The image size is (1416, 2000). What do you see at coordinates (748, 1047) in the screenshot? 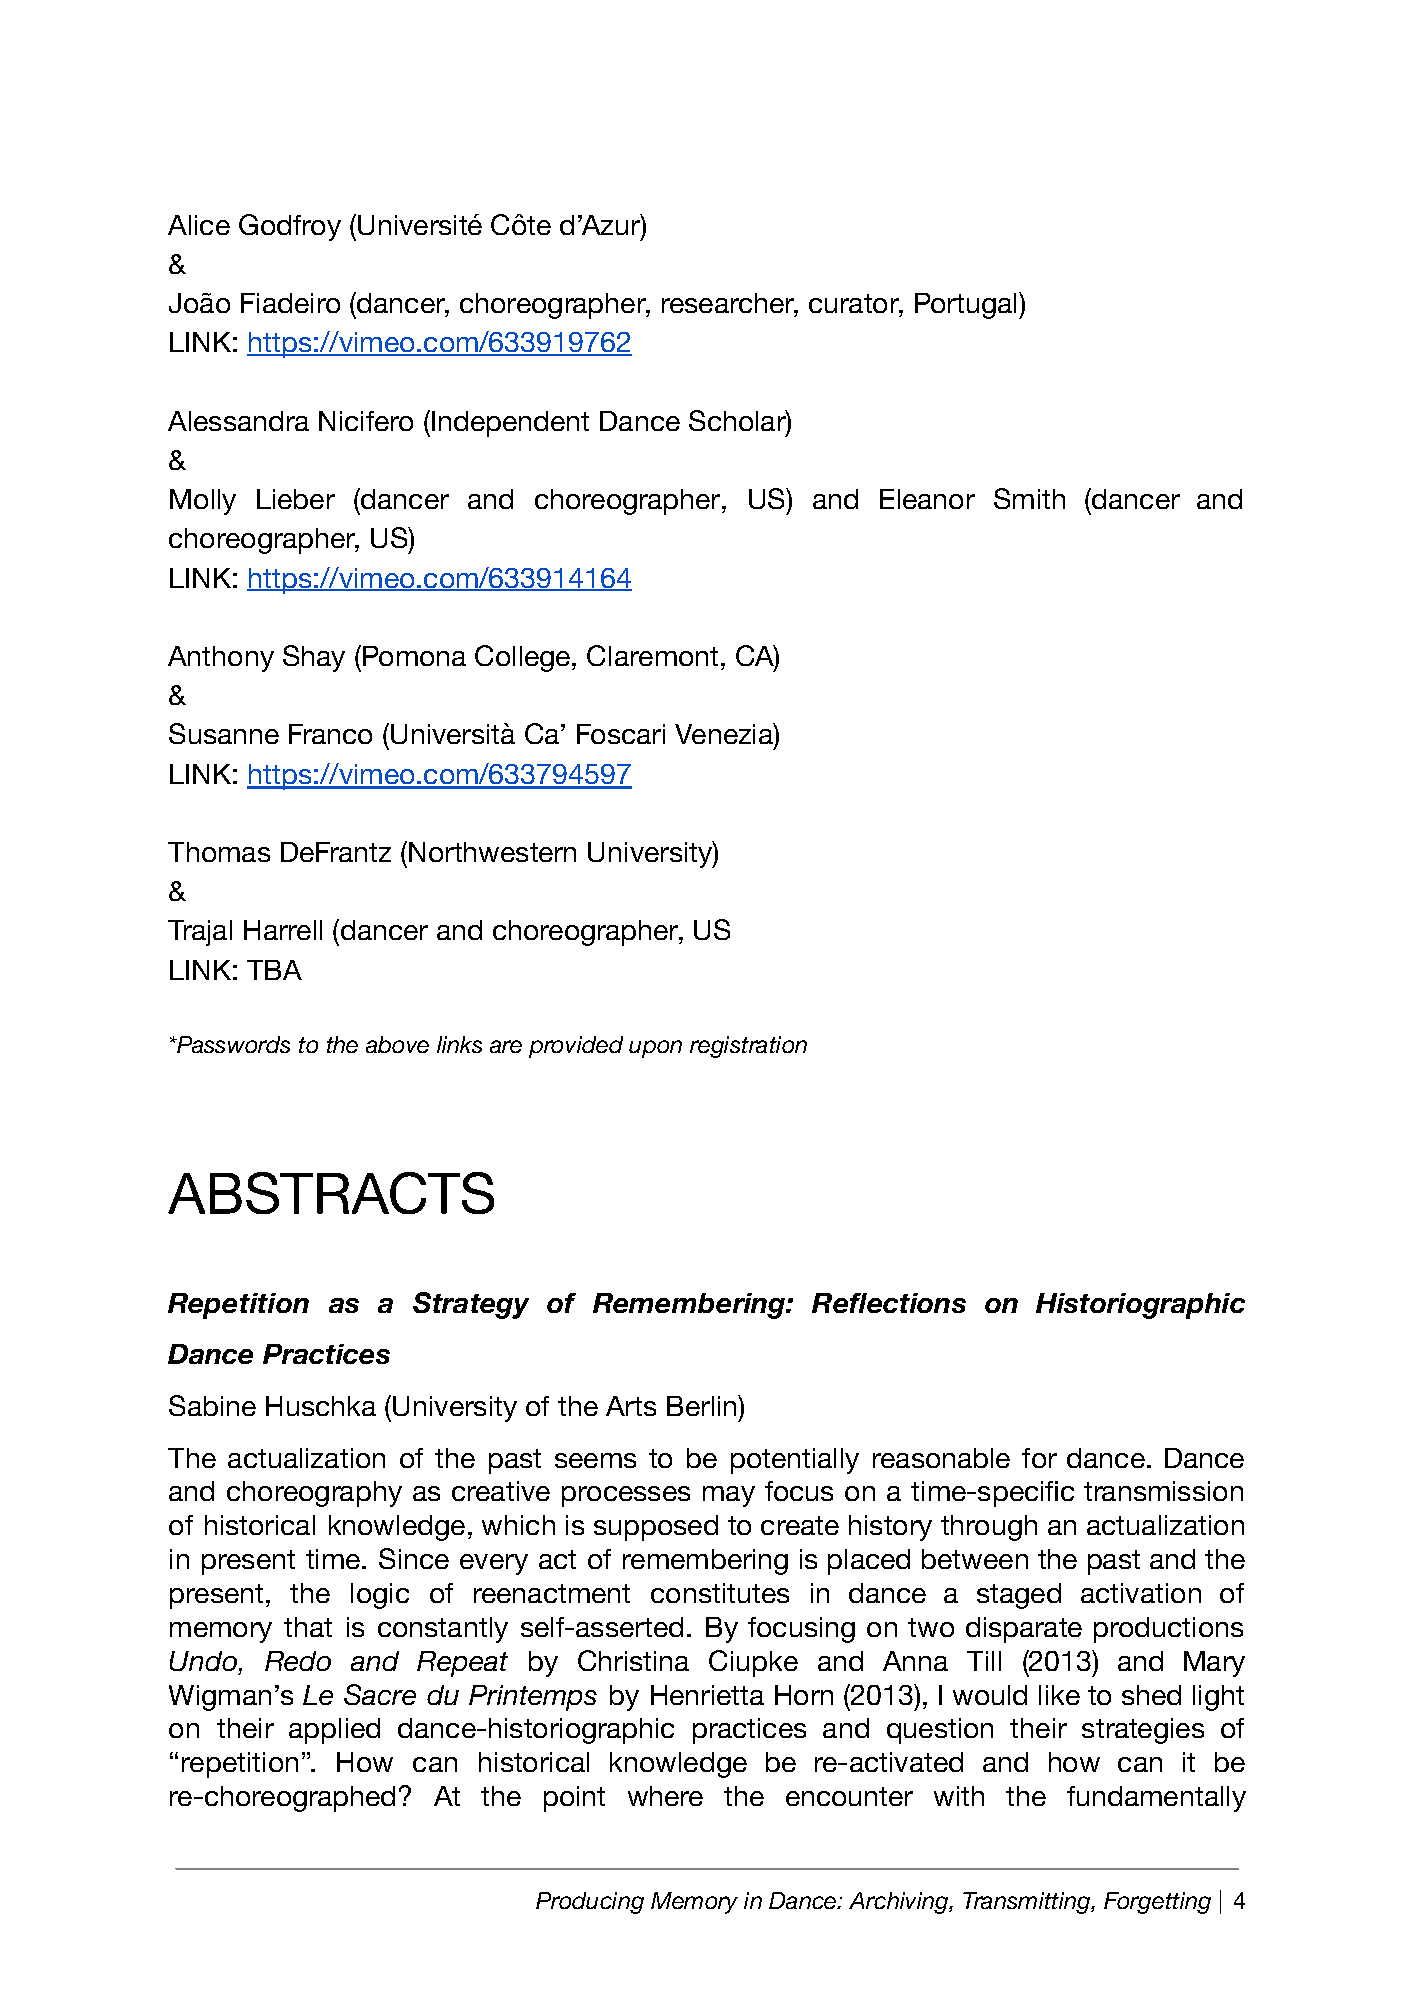
I see `registration` at bounding box center [748, 1047].
